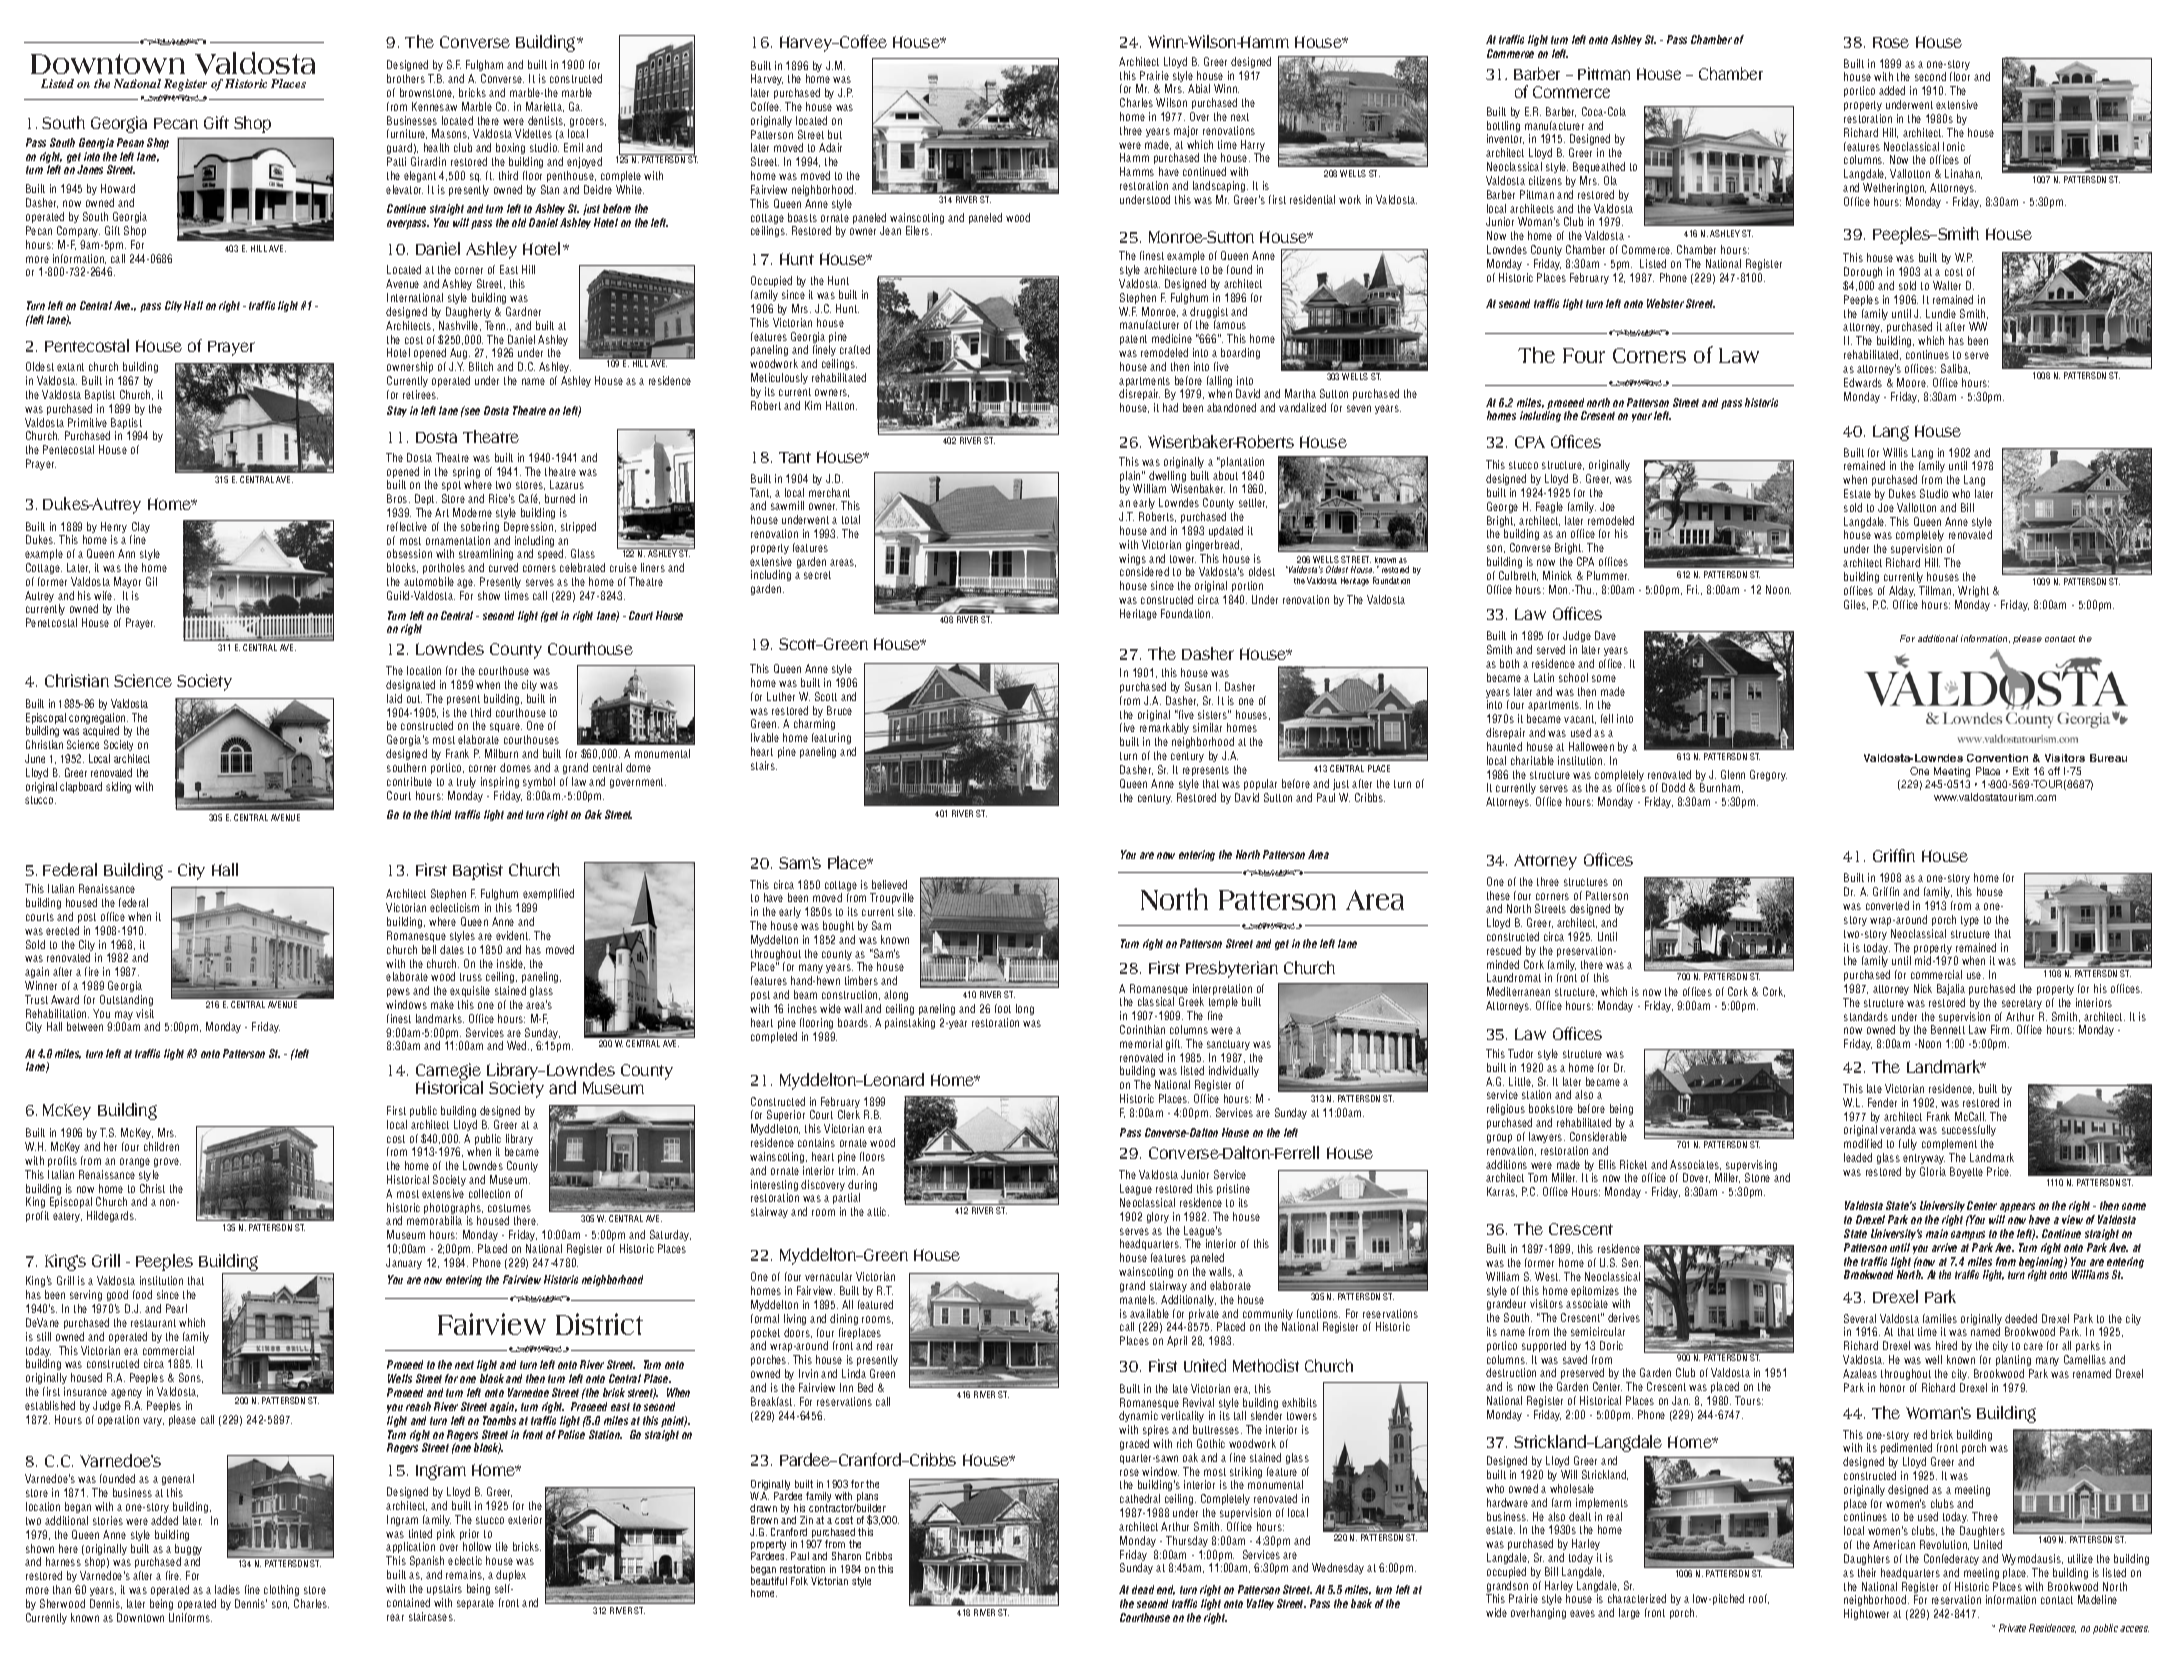  What do you see at coordinates (1887, 905) in the screenshot?
I see `converted` at bounding box center [1887, 905].
